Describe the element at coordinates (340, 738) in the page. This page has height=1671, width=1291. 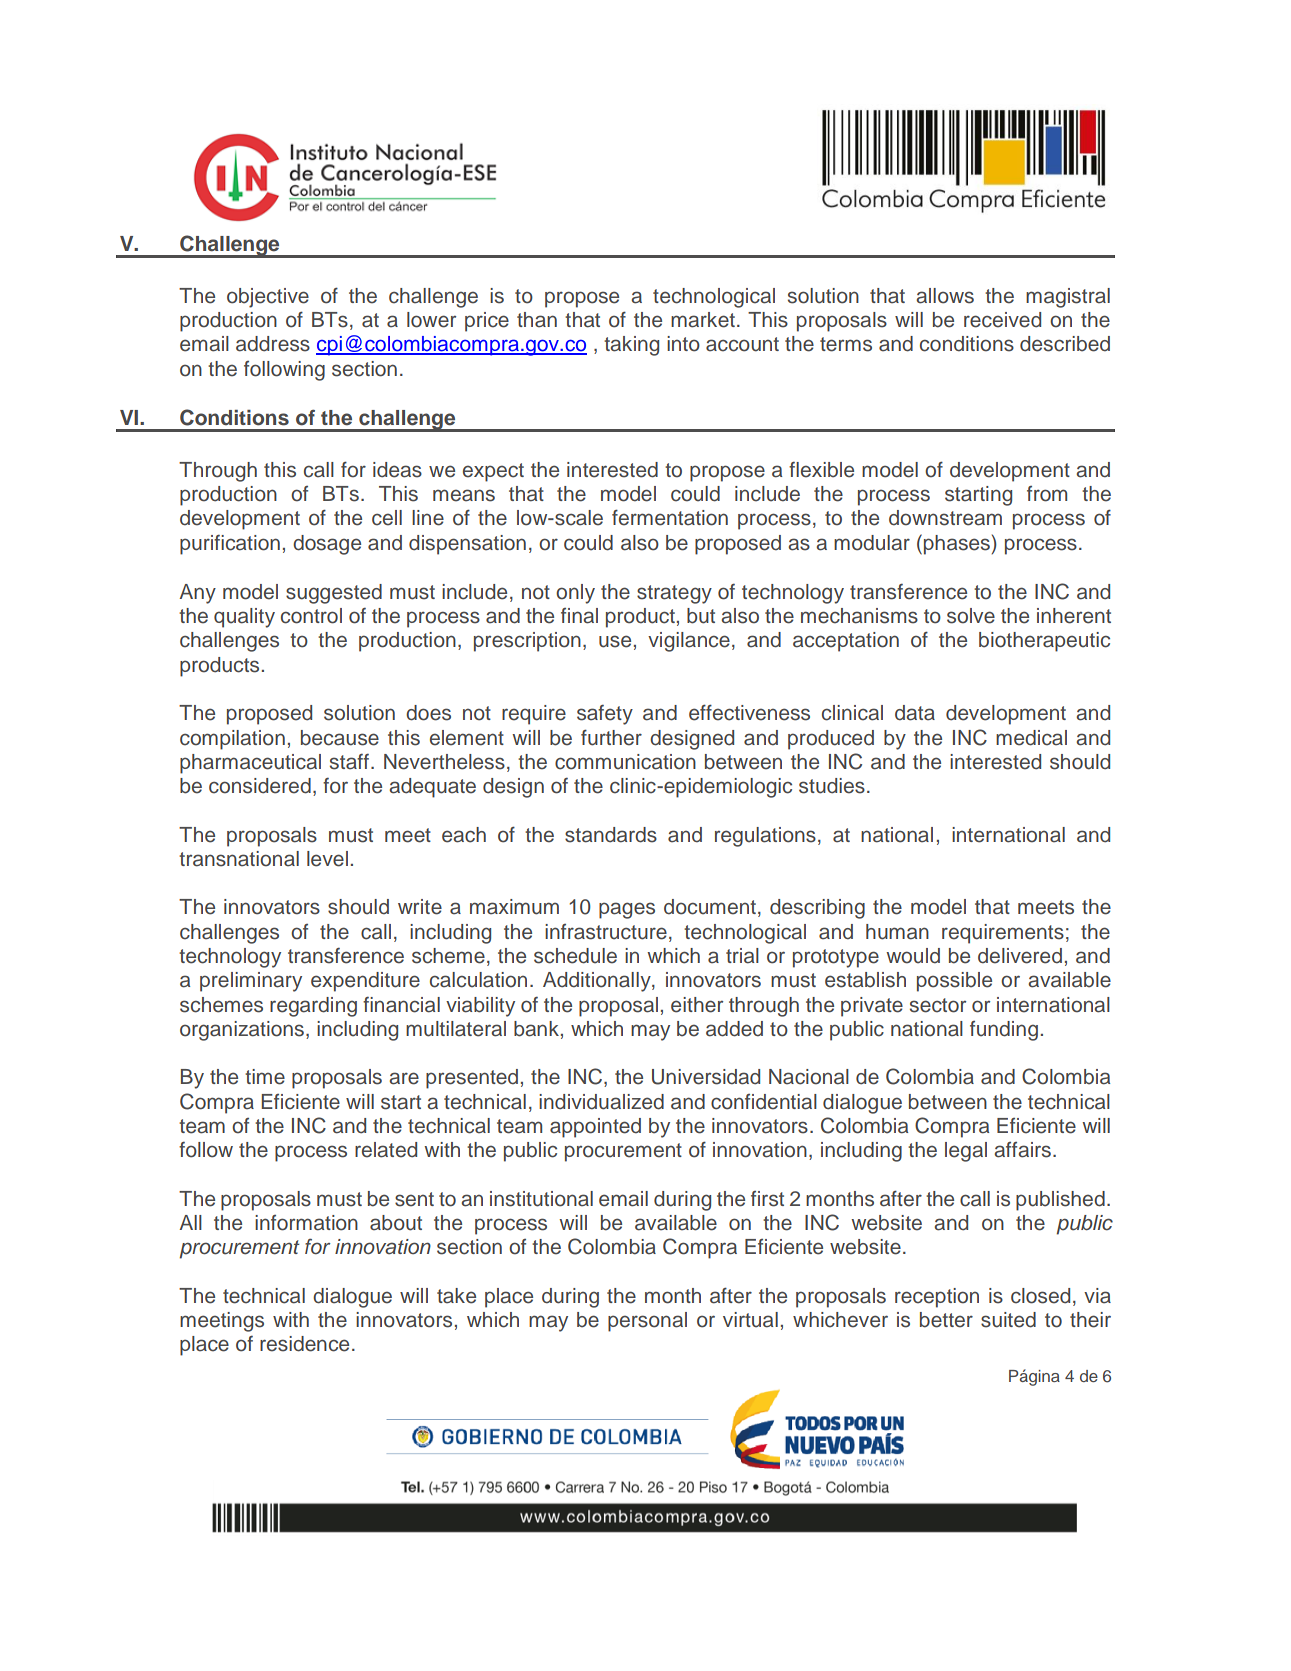
I see `because` at that location.
